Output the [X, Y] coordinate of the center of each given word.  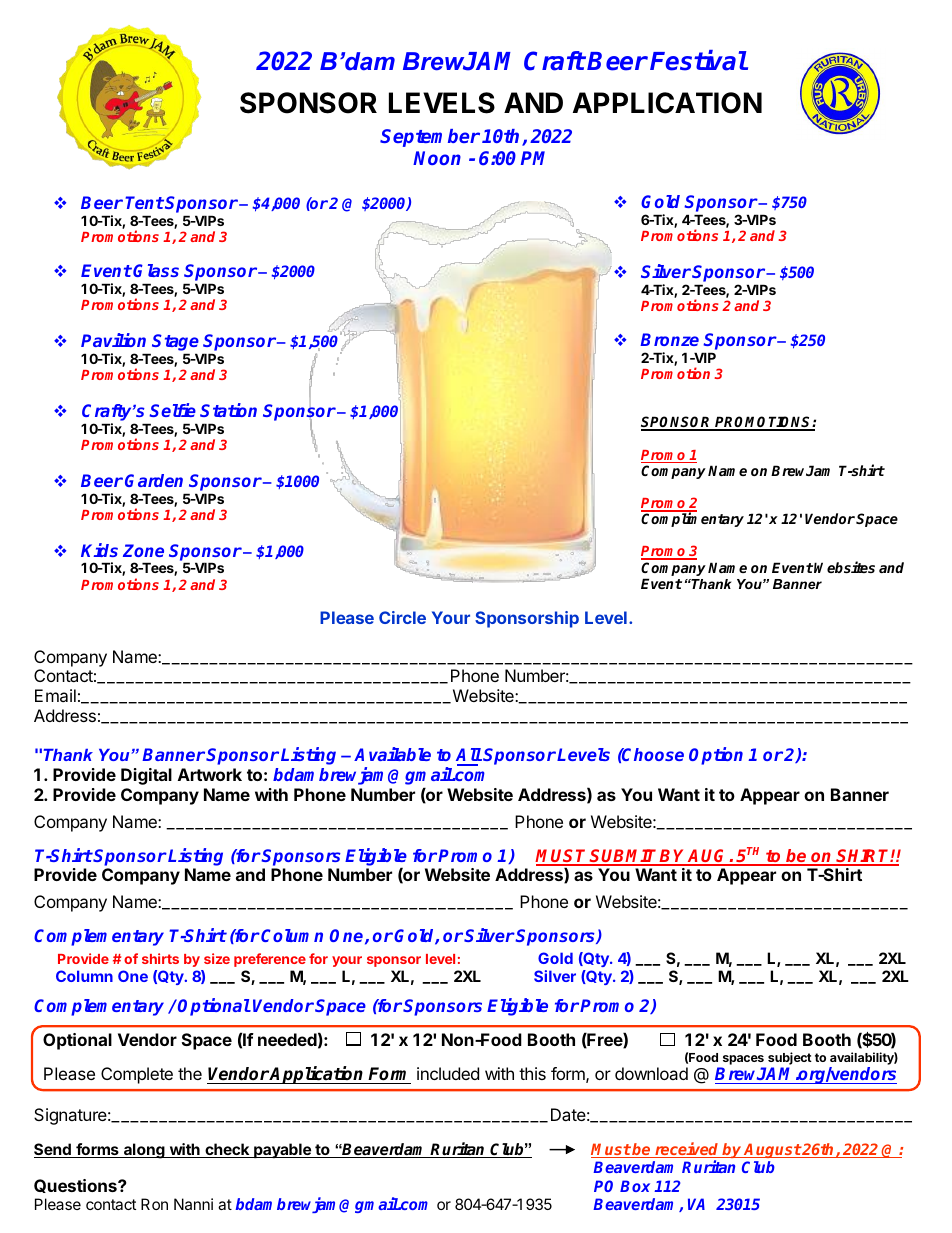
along [144, 1151]
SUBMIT [624, 857]
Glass [156, 270]
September [430, 138]
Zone [143, 550]
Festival [698, 60]
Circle [402, 617]
